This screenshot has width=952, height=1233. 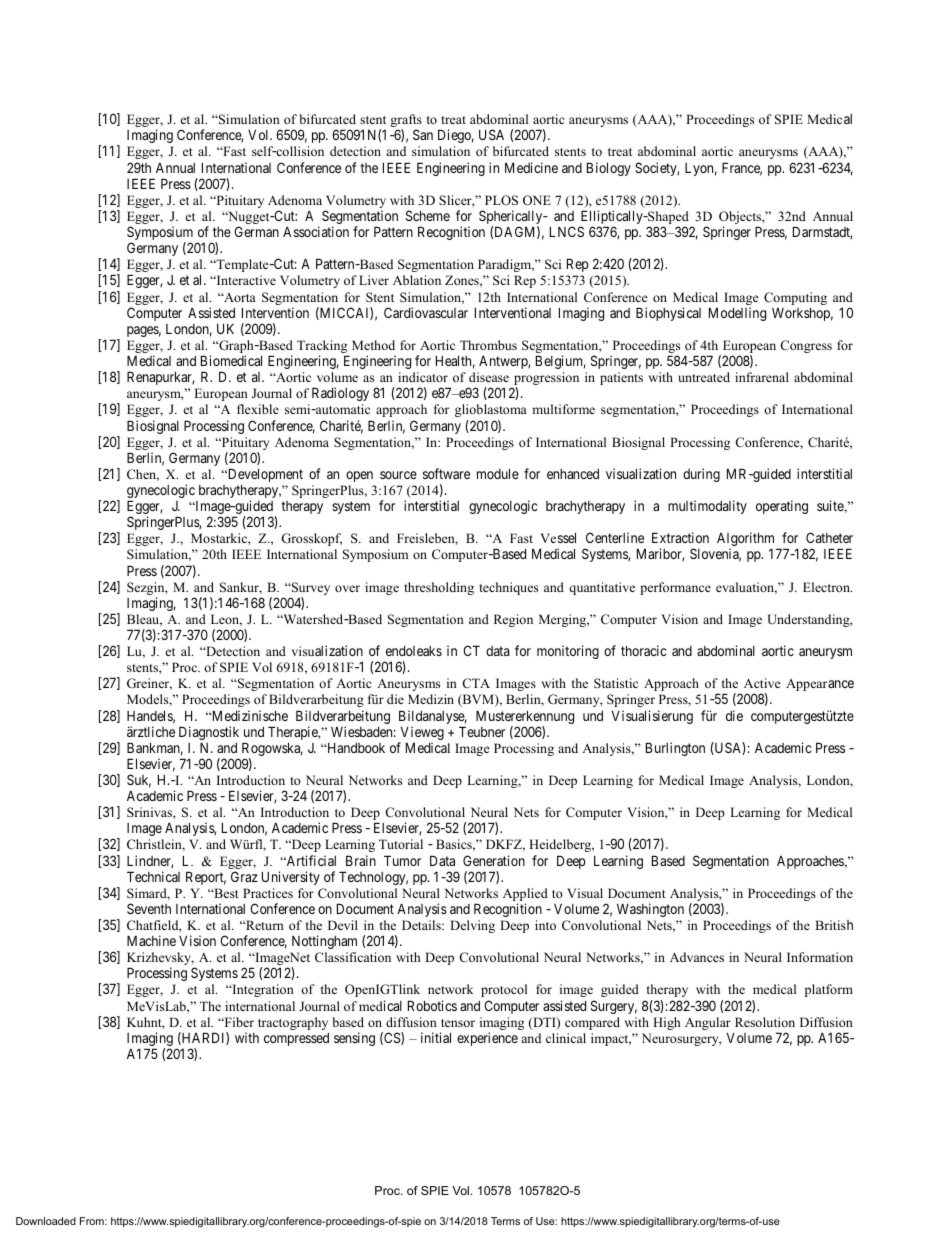 What do you see at coordinates (697, 957) in the screenshot?
I see `Advances` at bounding box center [697, 957].
